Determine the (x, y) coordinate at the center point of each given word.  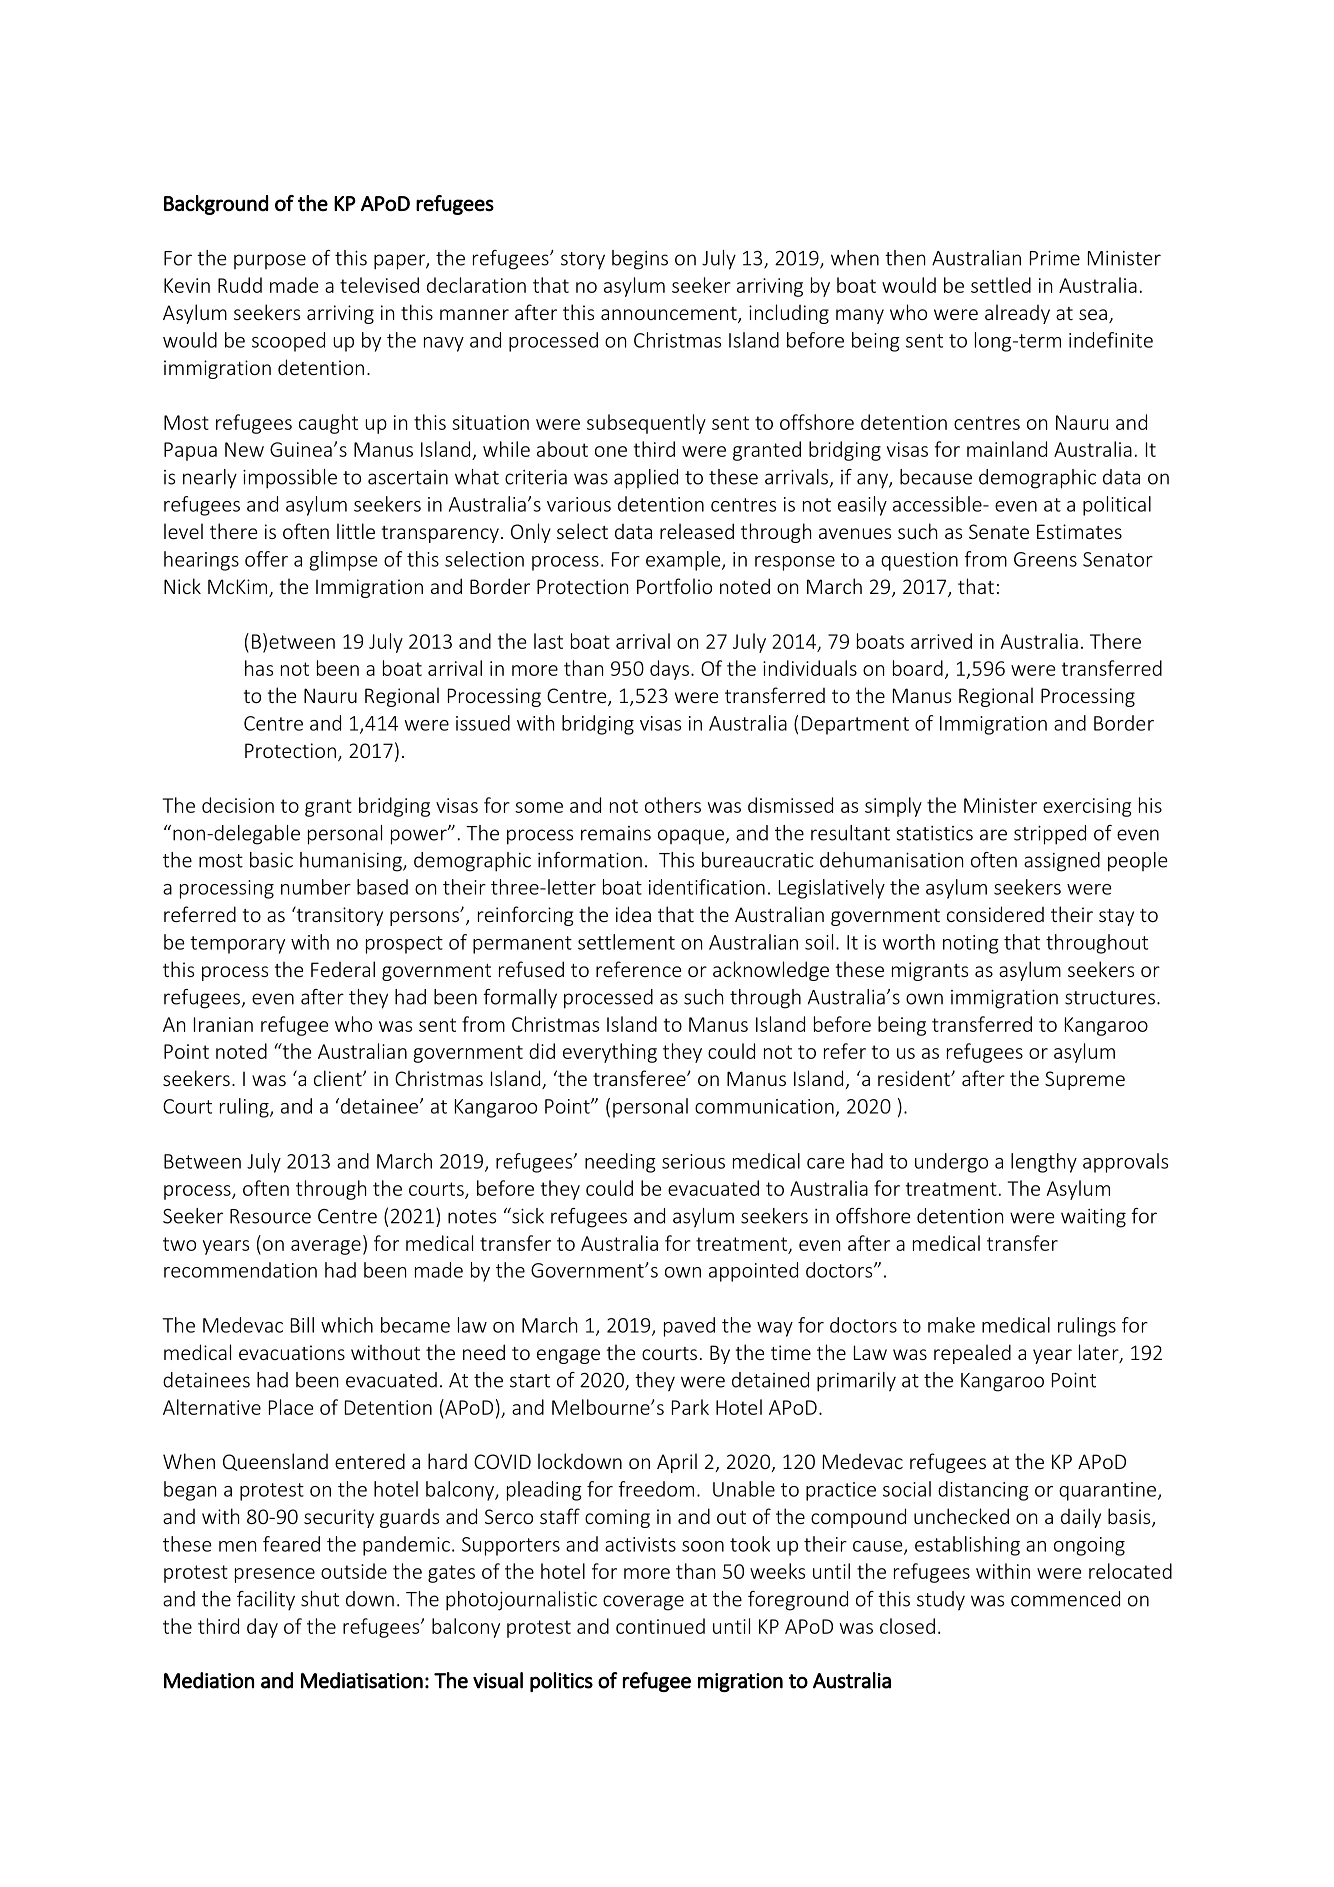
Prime (1055, 258)
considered (995, 914)
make (951, 1325)
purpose (270, 261)
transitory (338, 916)
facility (266, 1600)
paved (689, 1327)
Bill (302, 1325)
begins (640, 260)
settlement (626, 942)
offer (266, 559)
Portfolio (674, 586)
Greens (1045, 559)
